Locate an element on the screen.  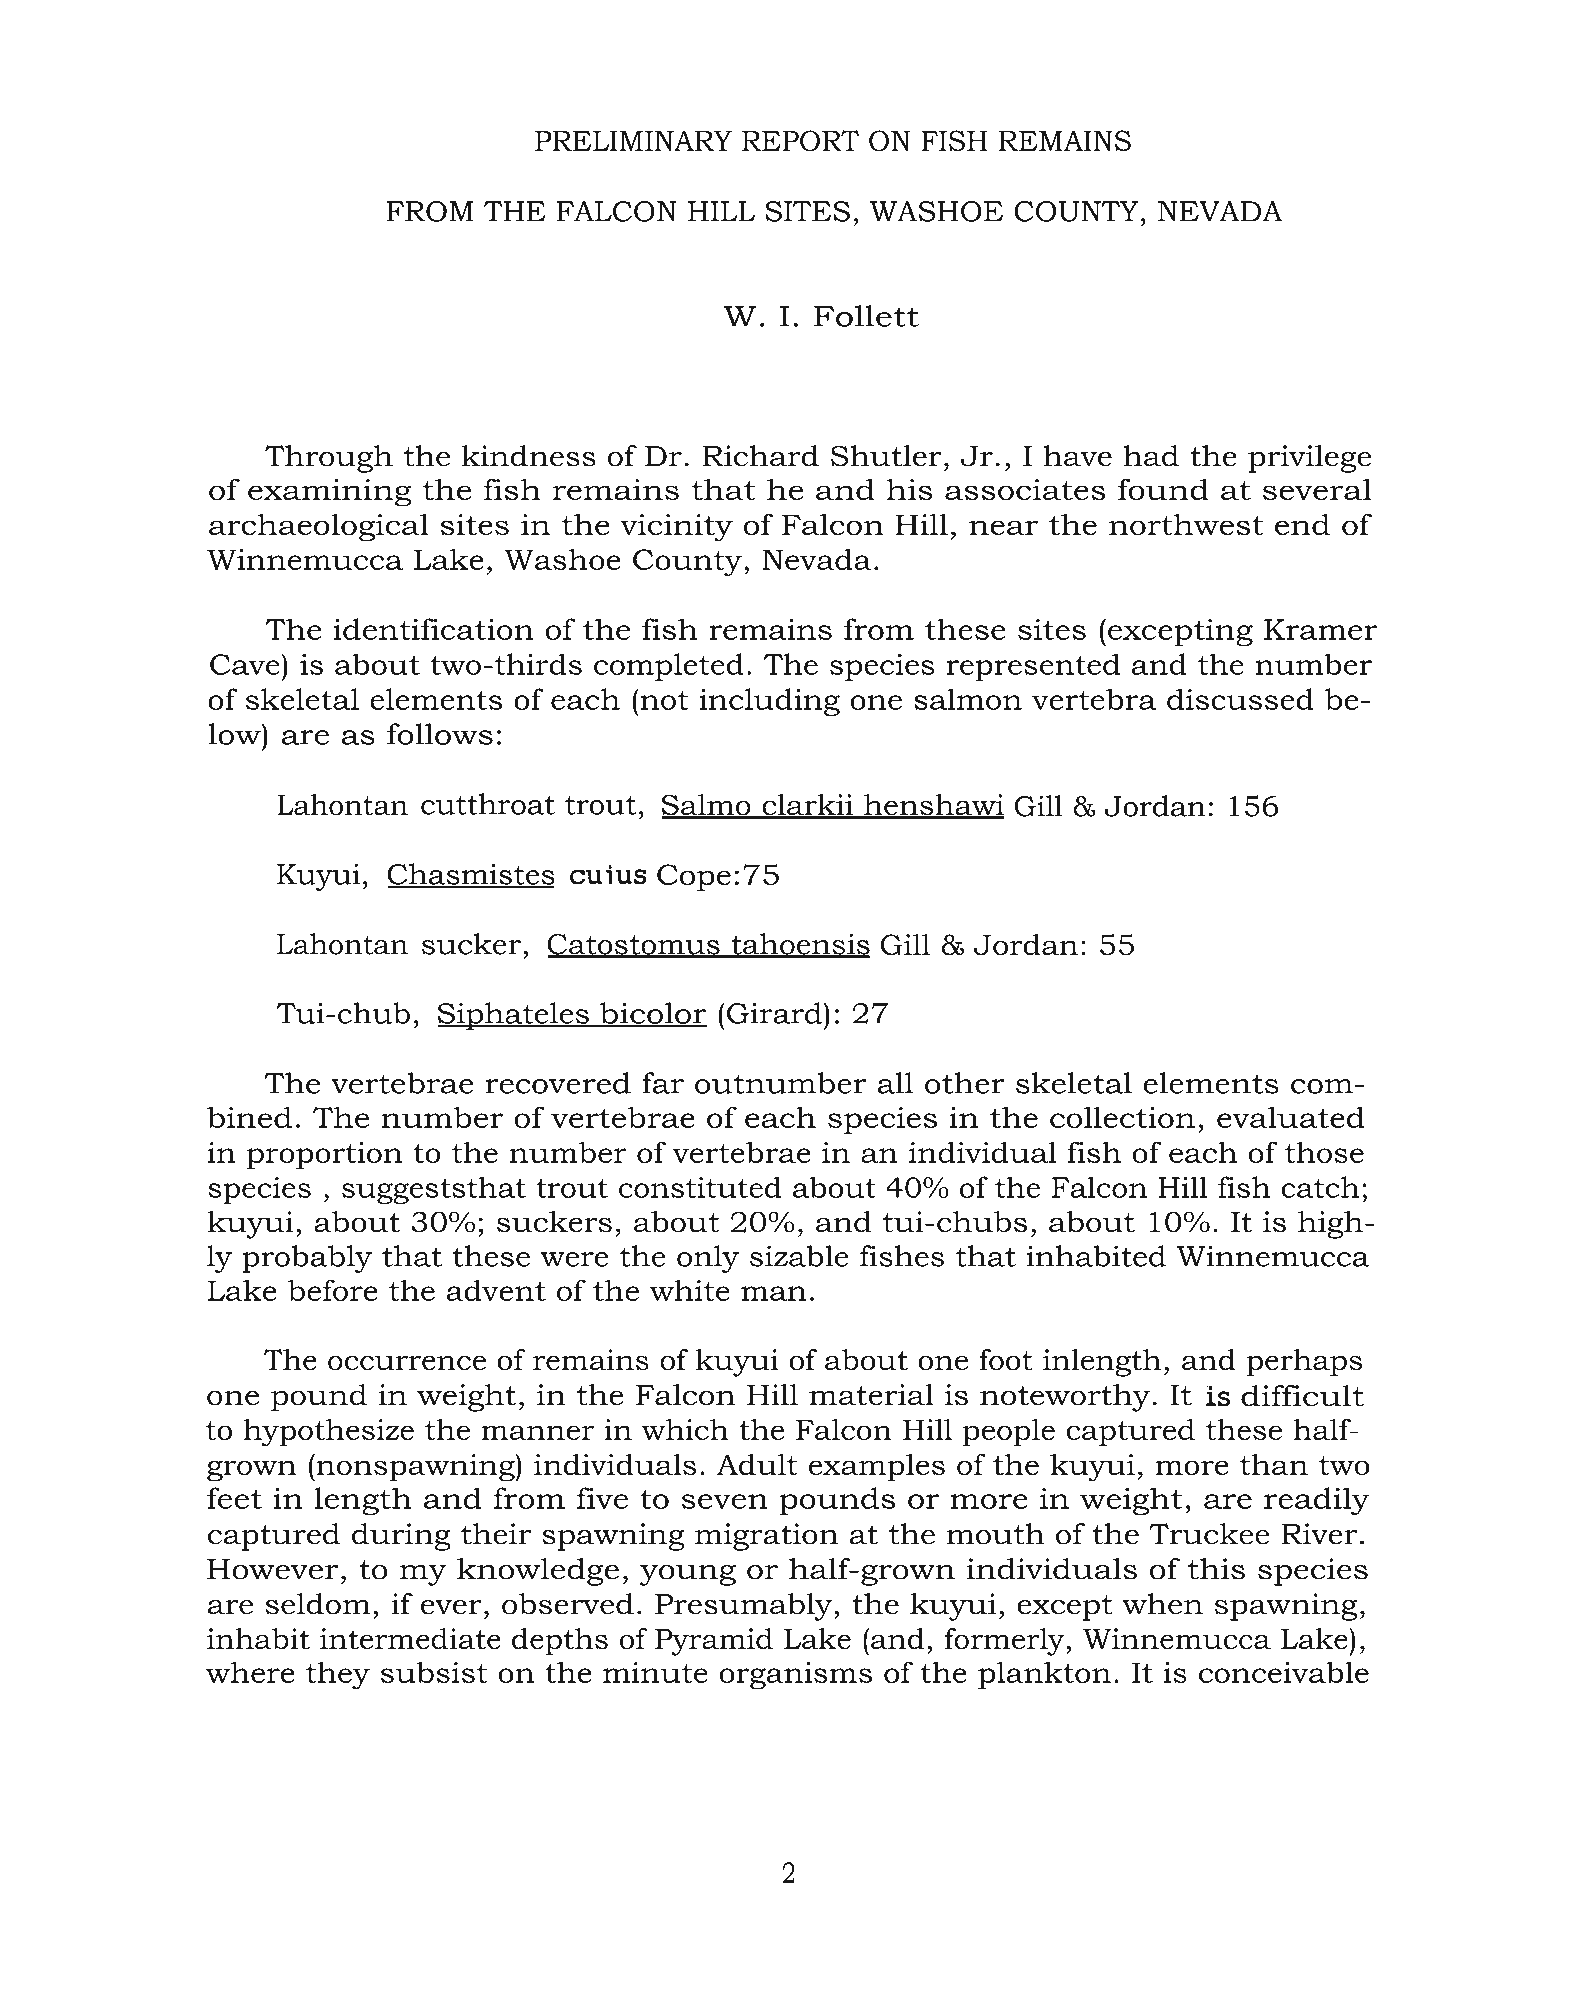
Follett is located at coordinates (866, 316).
